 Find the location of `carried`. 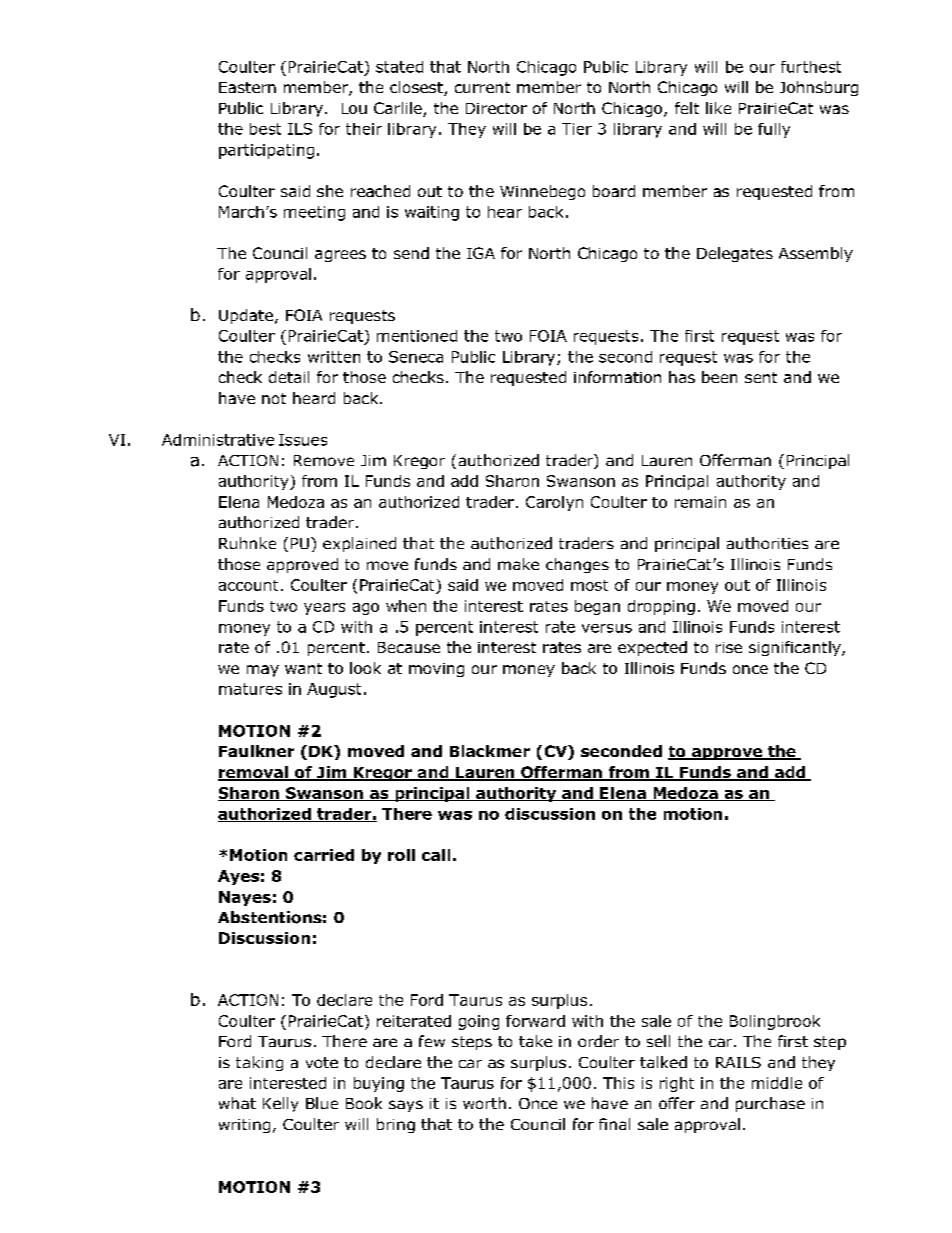

carried is located at coordinates (324, 855).
